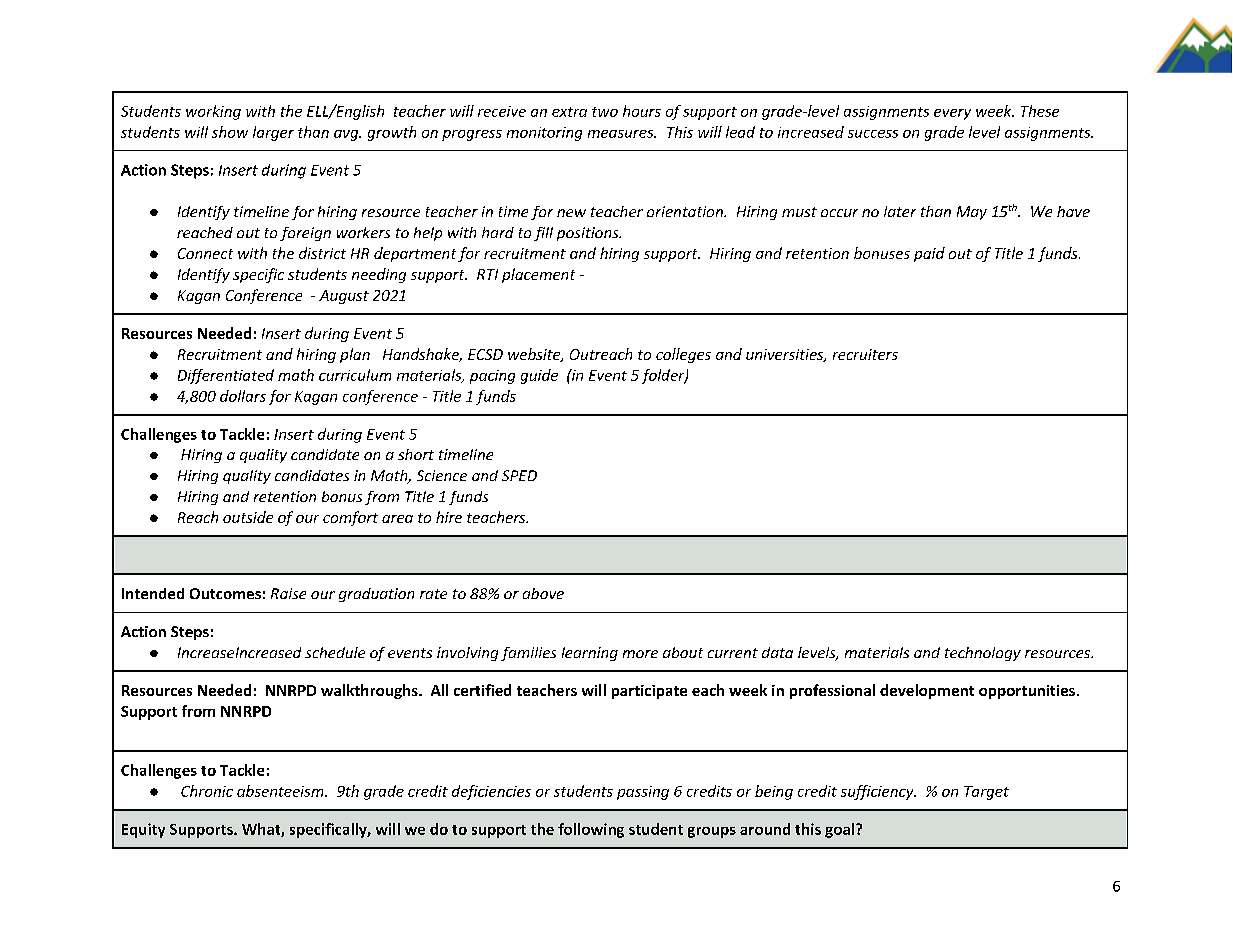  What do you see at coordinates (539, 376) in the screenshot?
I see `guide` at bounding box center [539, 376].
